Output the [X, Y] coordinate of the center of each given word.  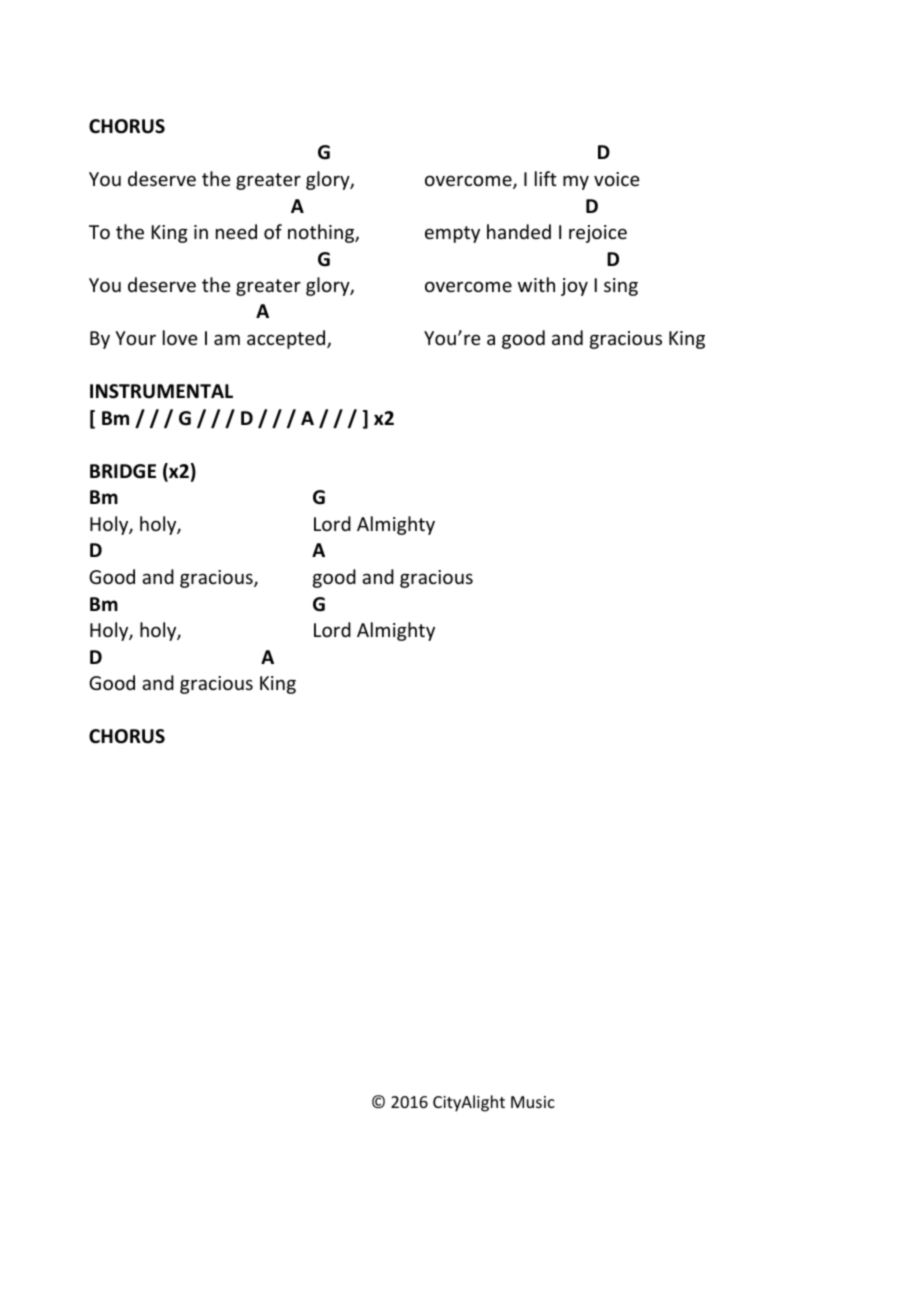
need [236, 231]
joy [574, 287]
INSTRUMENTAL [161, 391]
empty [452, 234]
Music [533, 1102]
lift [546, 178]
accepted [287, 339]
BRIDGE [123, 471]
